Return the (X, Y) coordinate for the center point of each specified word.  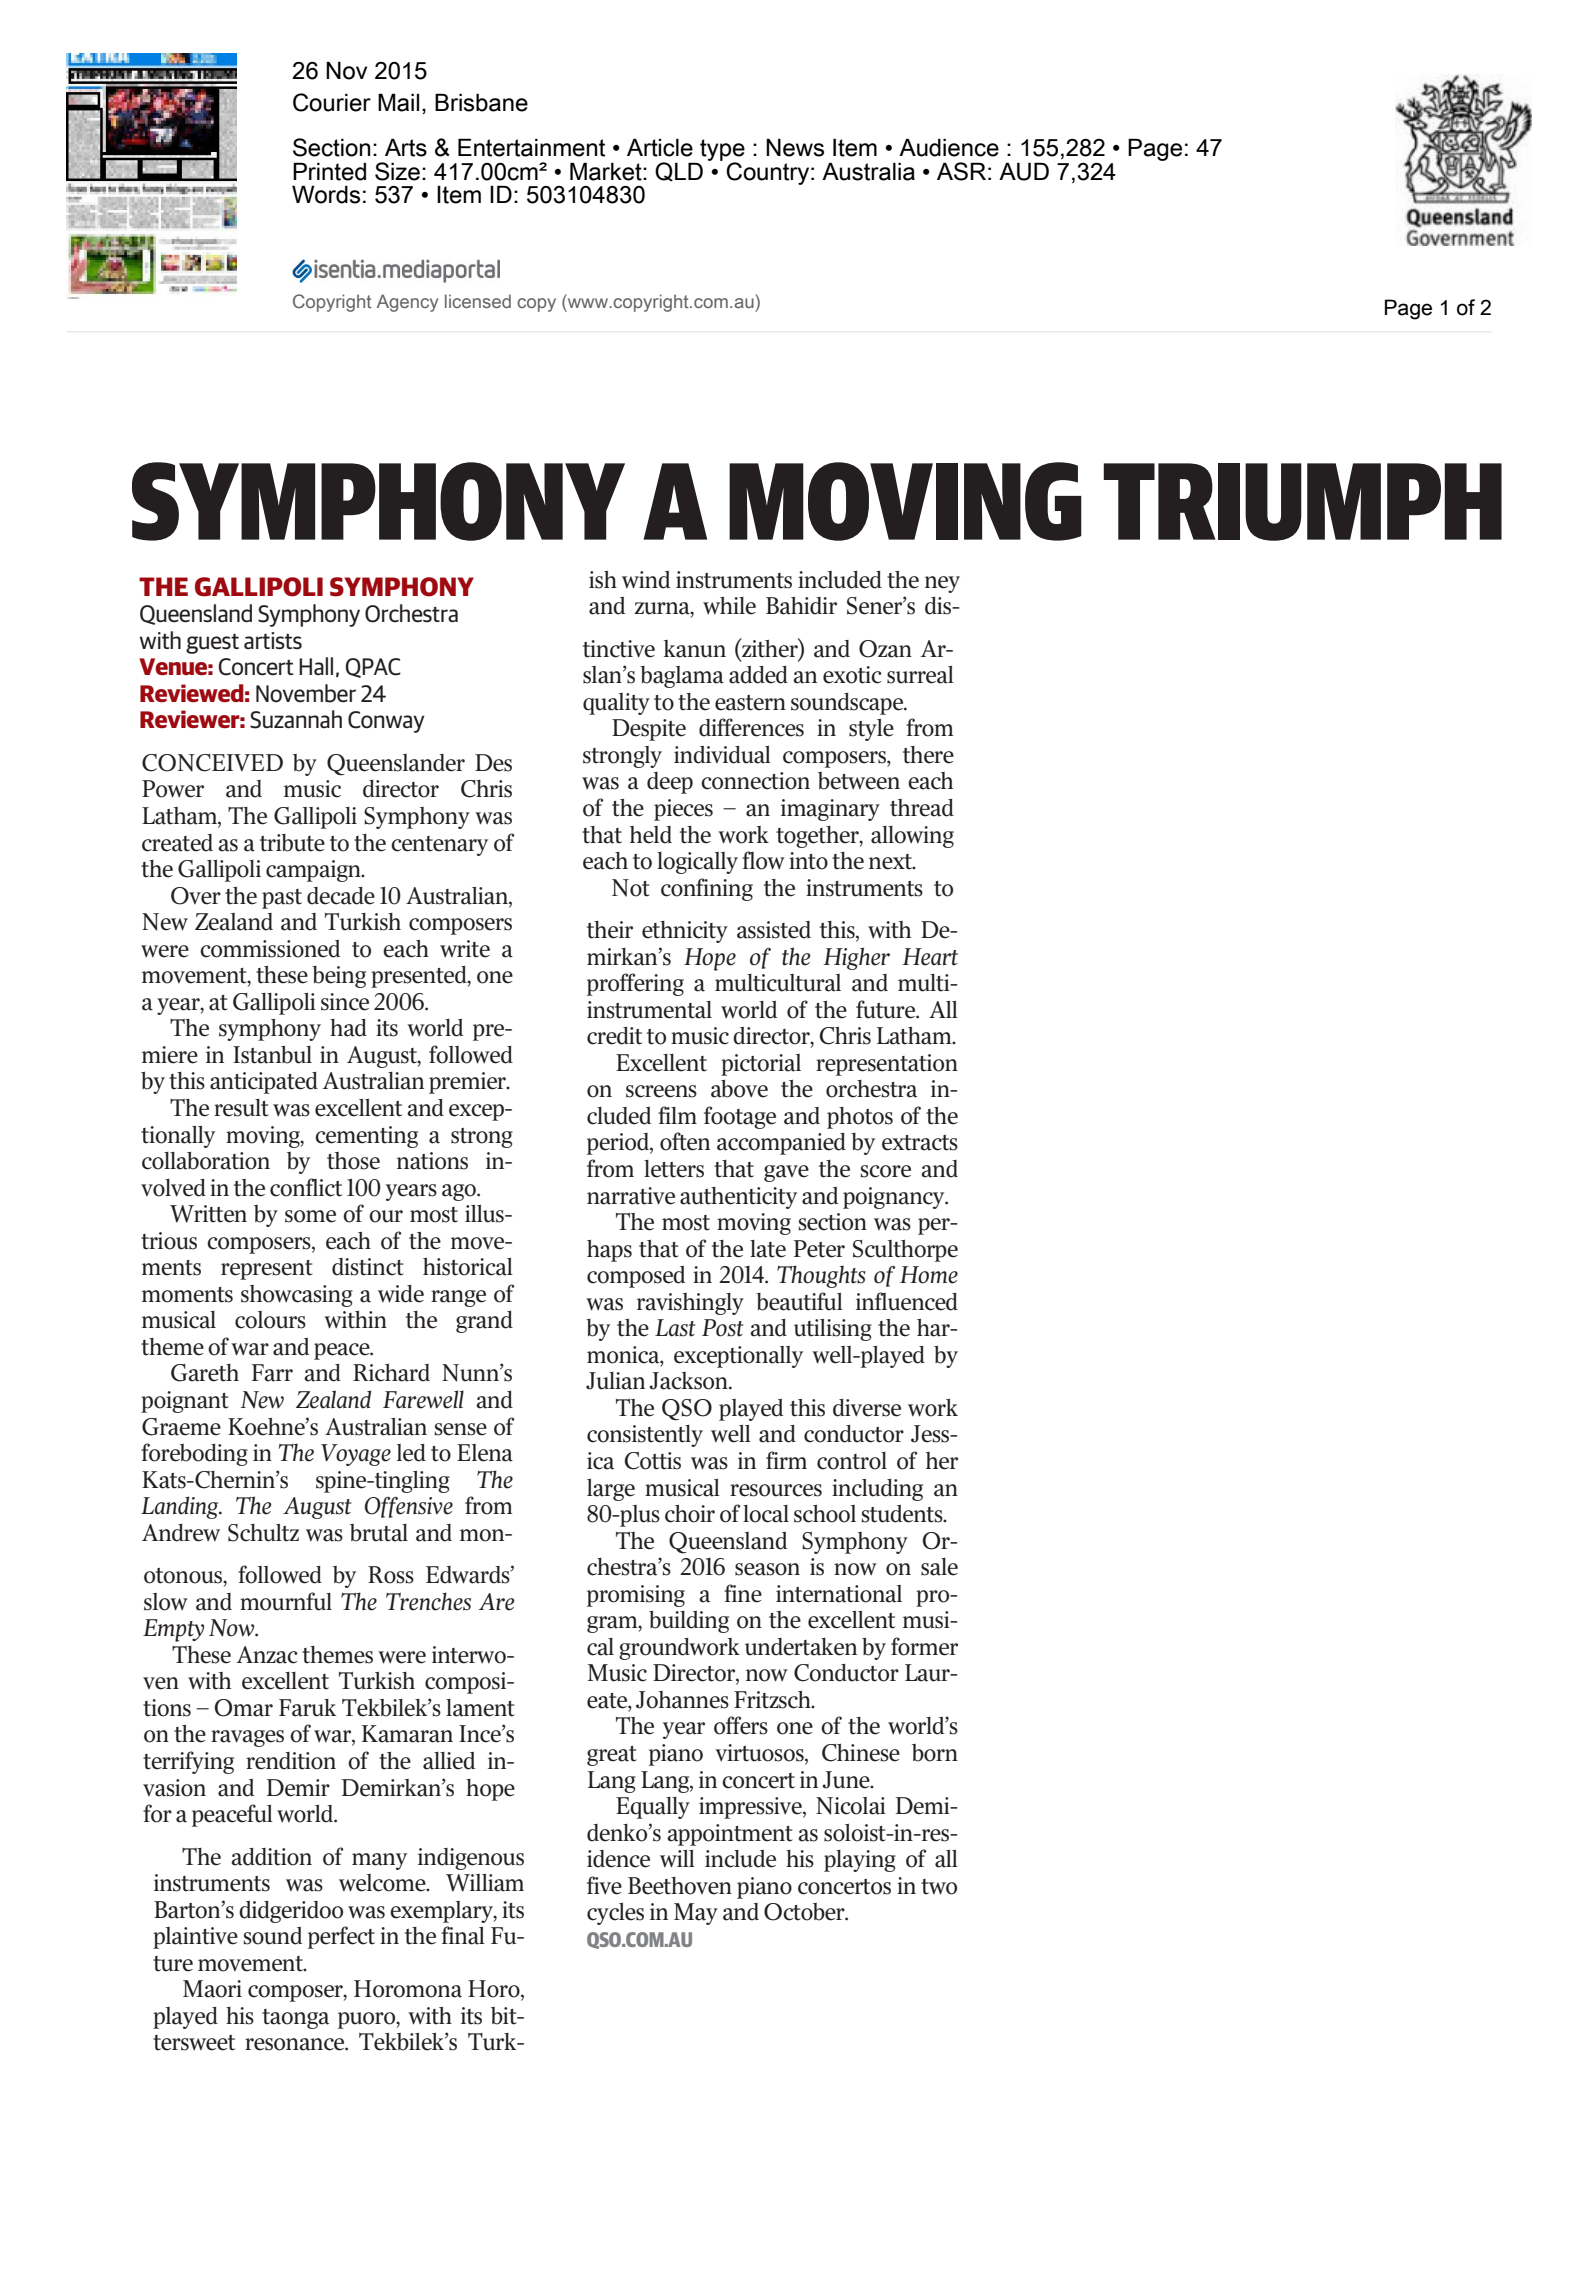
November (306, 693)
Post (722, 1328)
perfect (341, 1937)
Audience (949, 147)
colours (270, 1320)
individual (722, 755)
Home (929, 1275)
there (928, 755)
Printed (329, 171)
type (722, 151)
